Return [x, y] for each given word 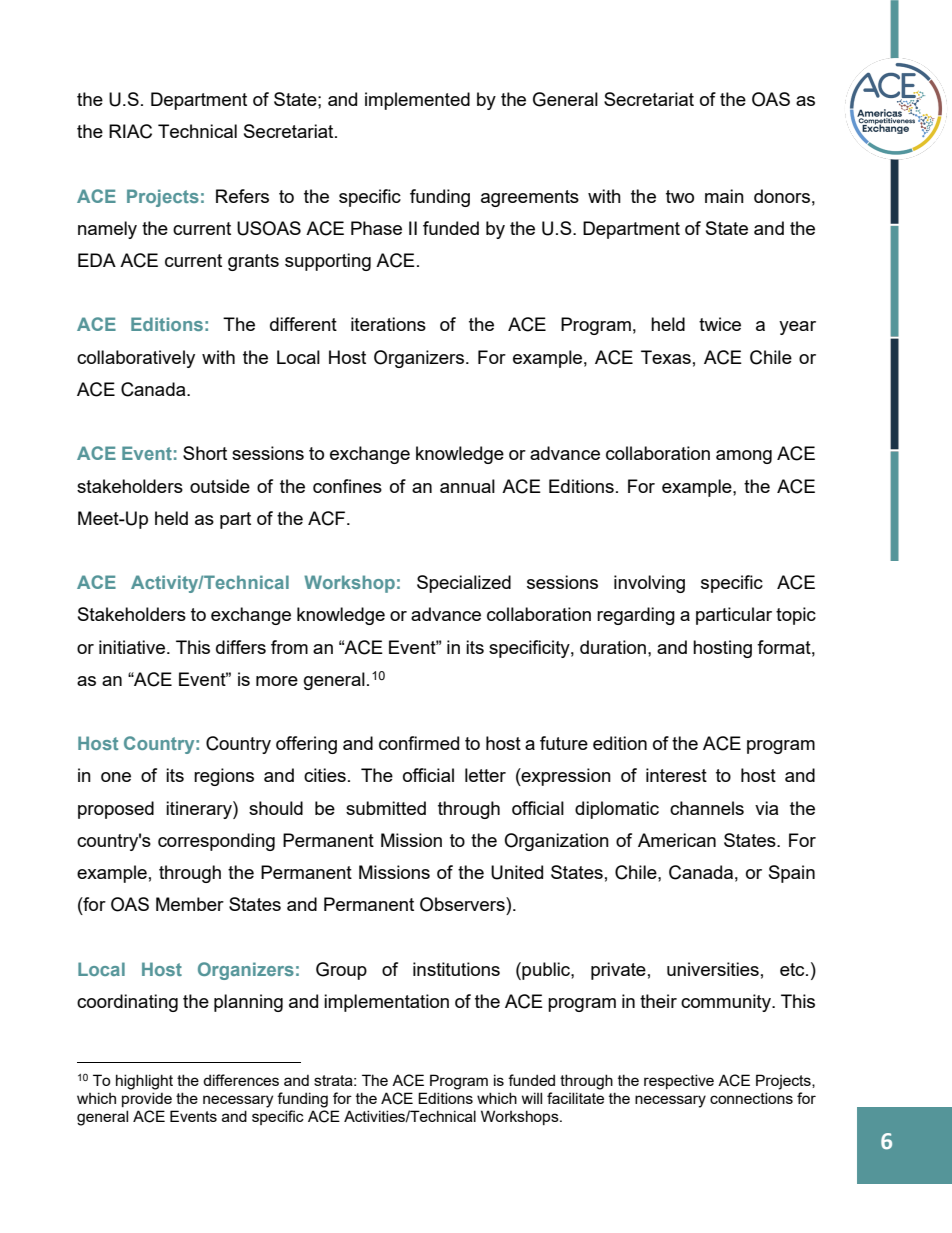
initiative [132, 647]
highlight [144, 1082]
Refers [242, 196]
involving [649, 584]
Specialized [464, 584]
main [724, 196]
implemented [417, 101]
